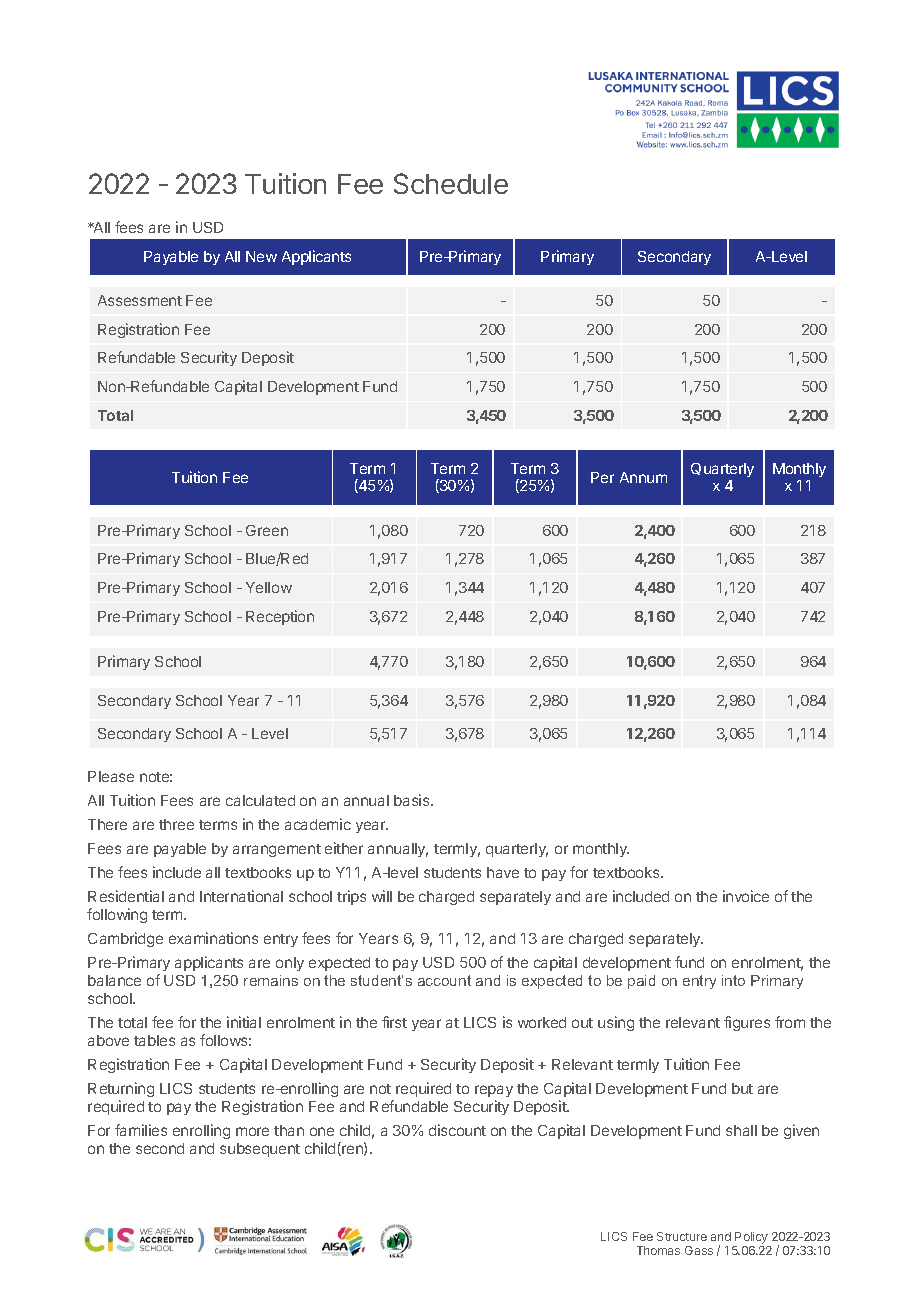 This screenshot has width=924, height=1308. Describe the element at coordinates (269, 587) in the screenshot. I see `Yellow` at that location.
